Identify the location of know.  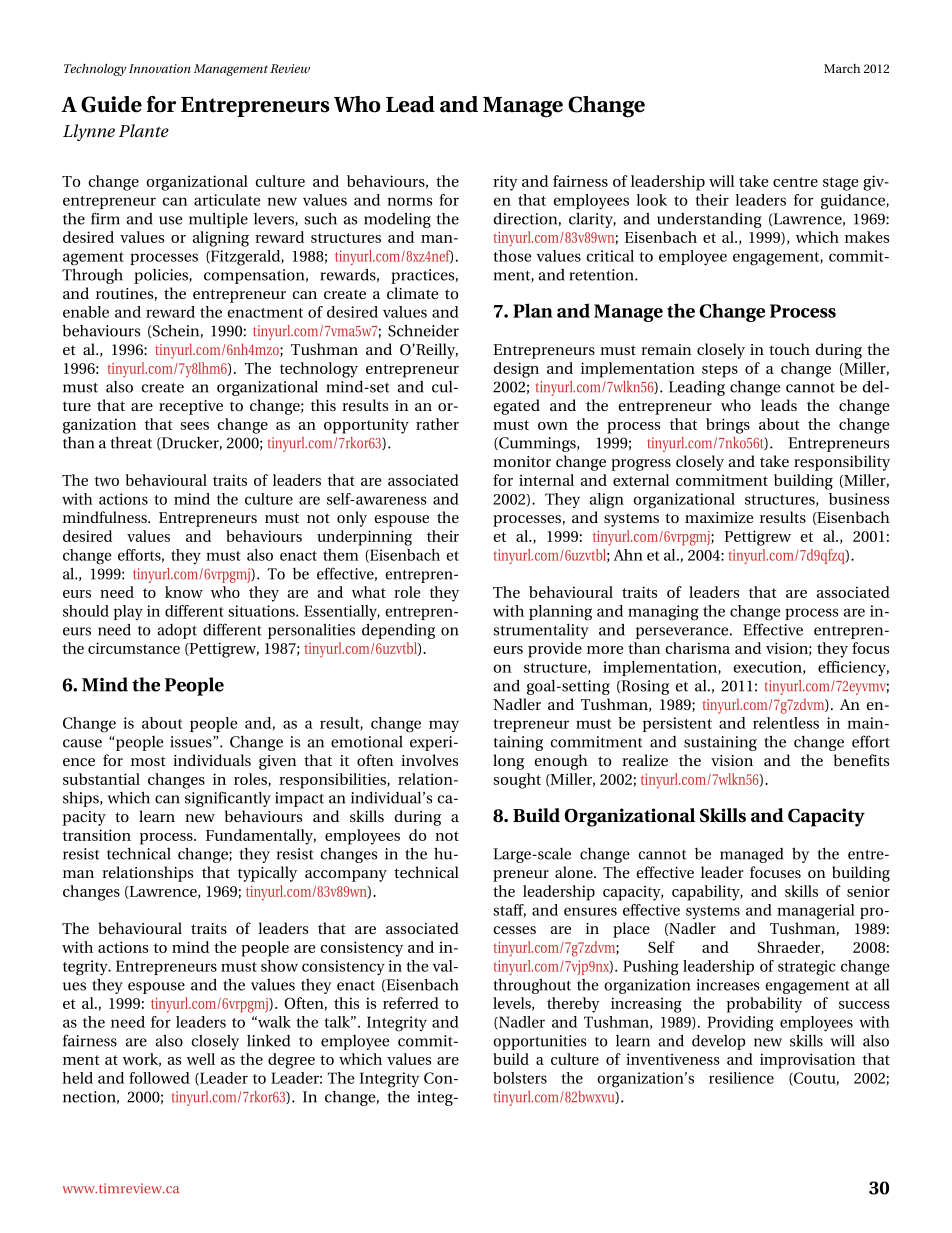
(184, 592).
